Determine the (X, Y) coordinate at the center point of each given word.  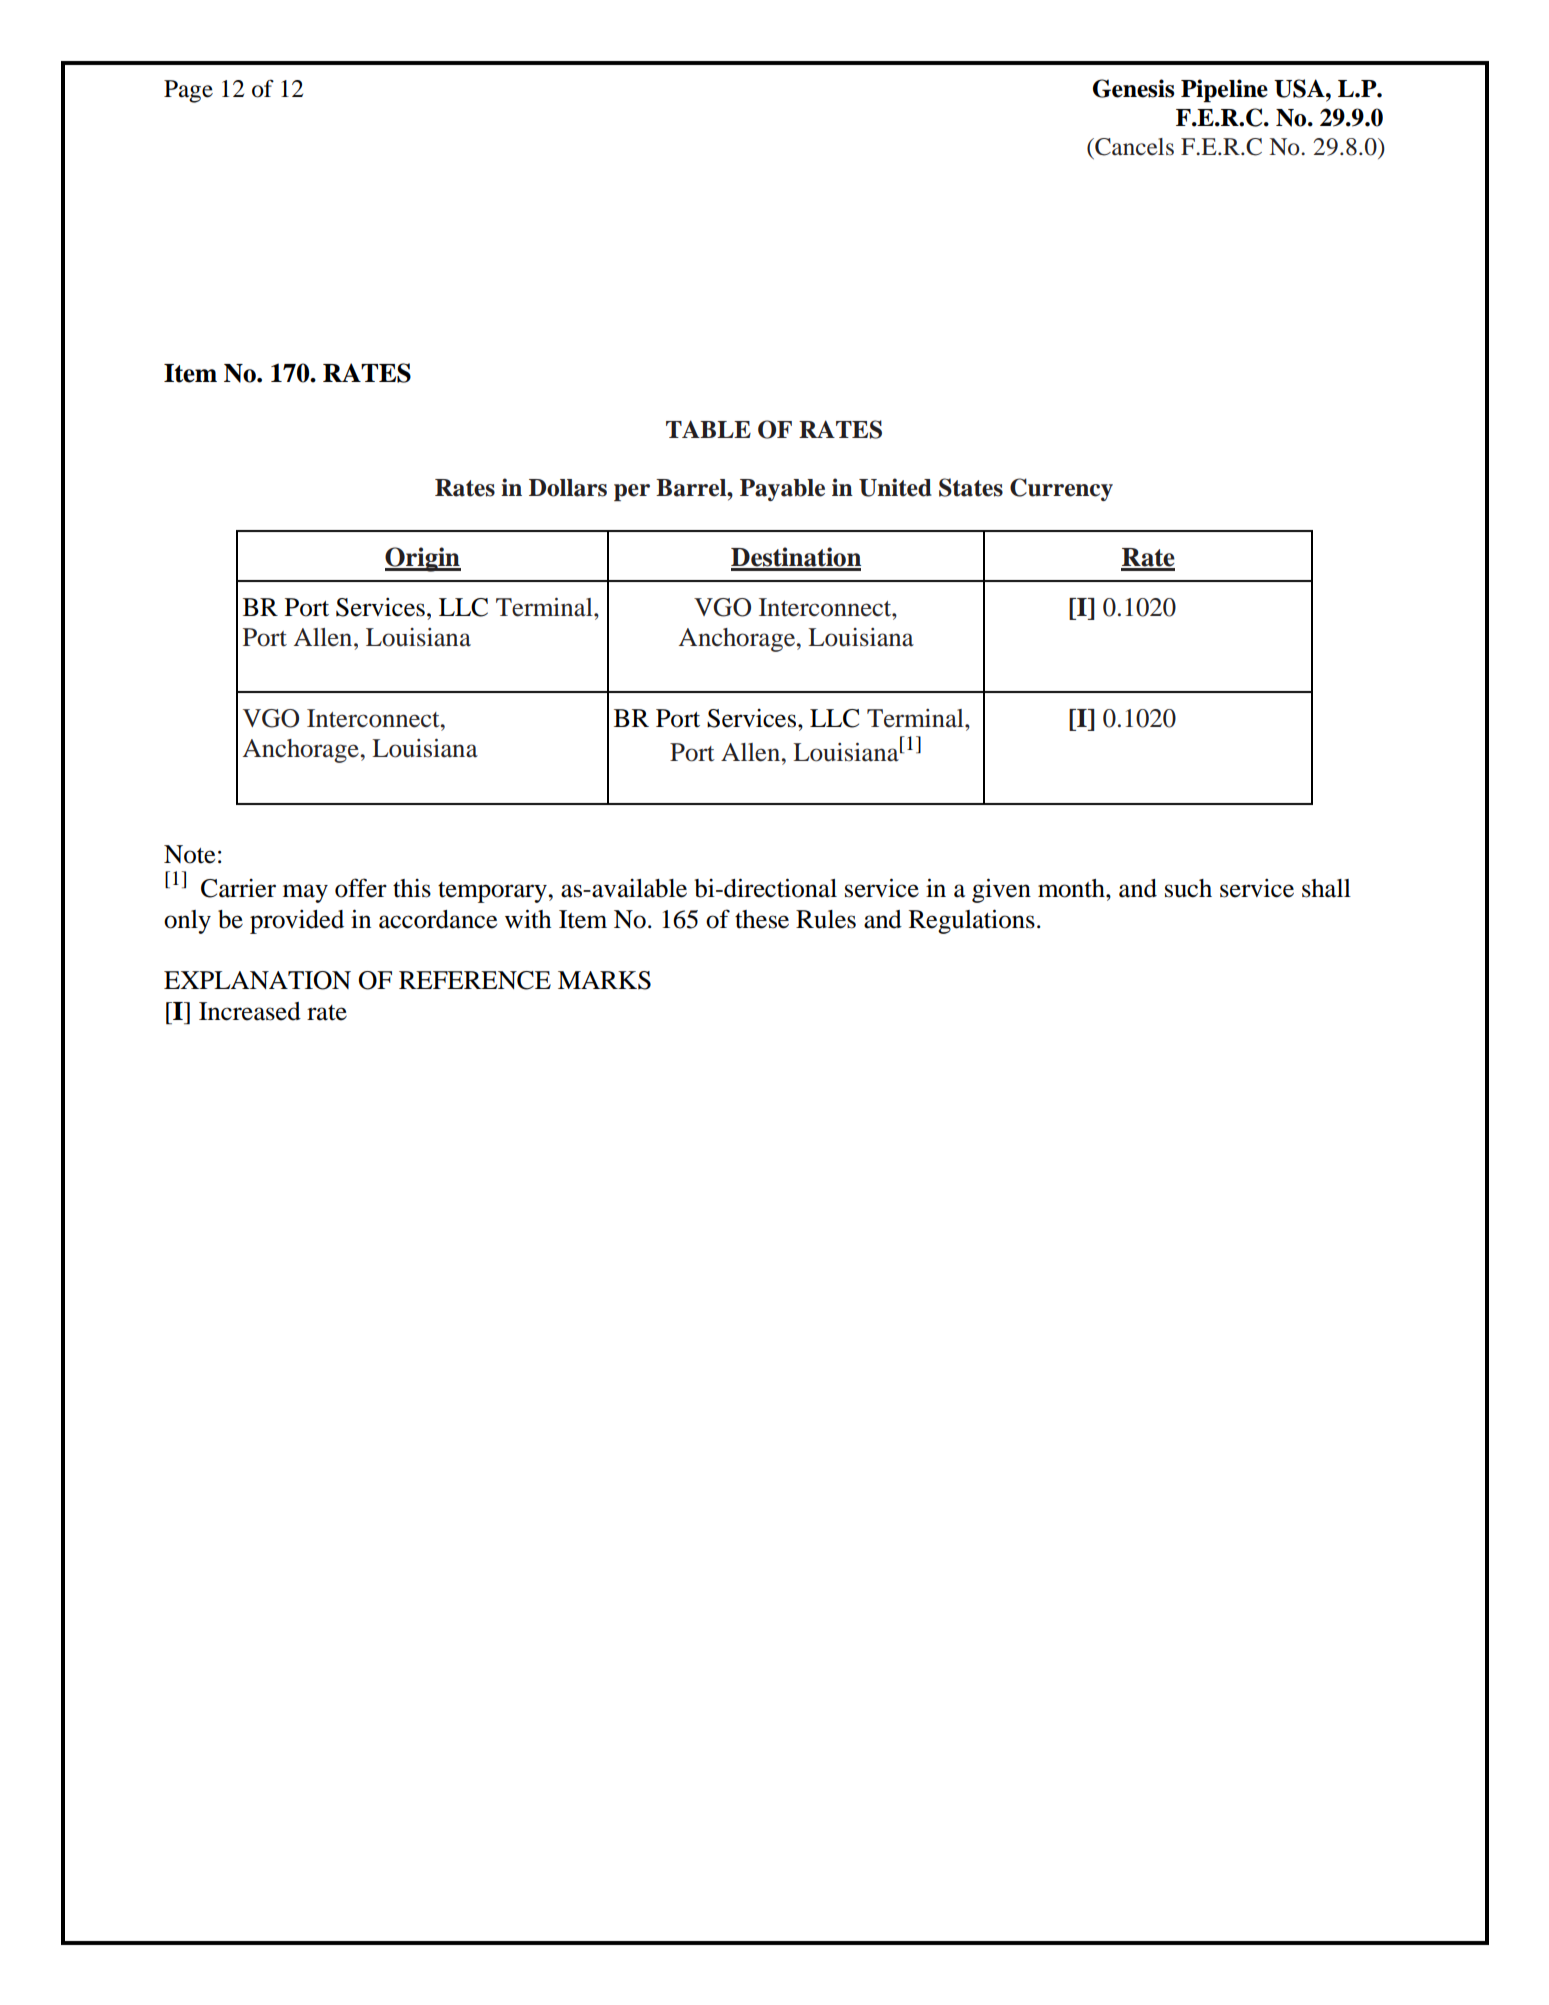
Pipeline (1224, 91)
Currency (1061, 489)
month (1072, 888)
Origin (423, 559)
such (1188, 888)
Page (188, 91)
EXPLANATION (257, 980)
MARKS (604, 980)
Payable (782, 490)
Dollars (568, 488)
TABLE (708, 429)
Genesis (1134, 88)
